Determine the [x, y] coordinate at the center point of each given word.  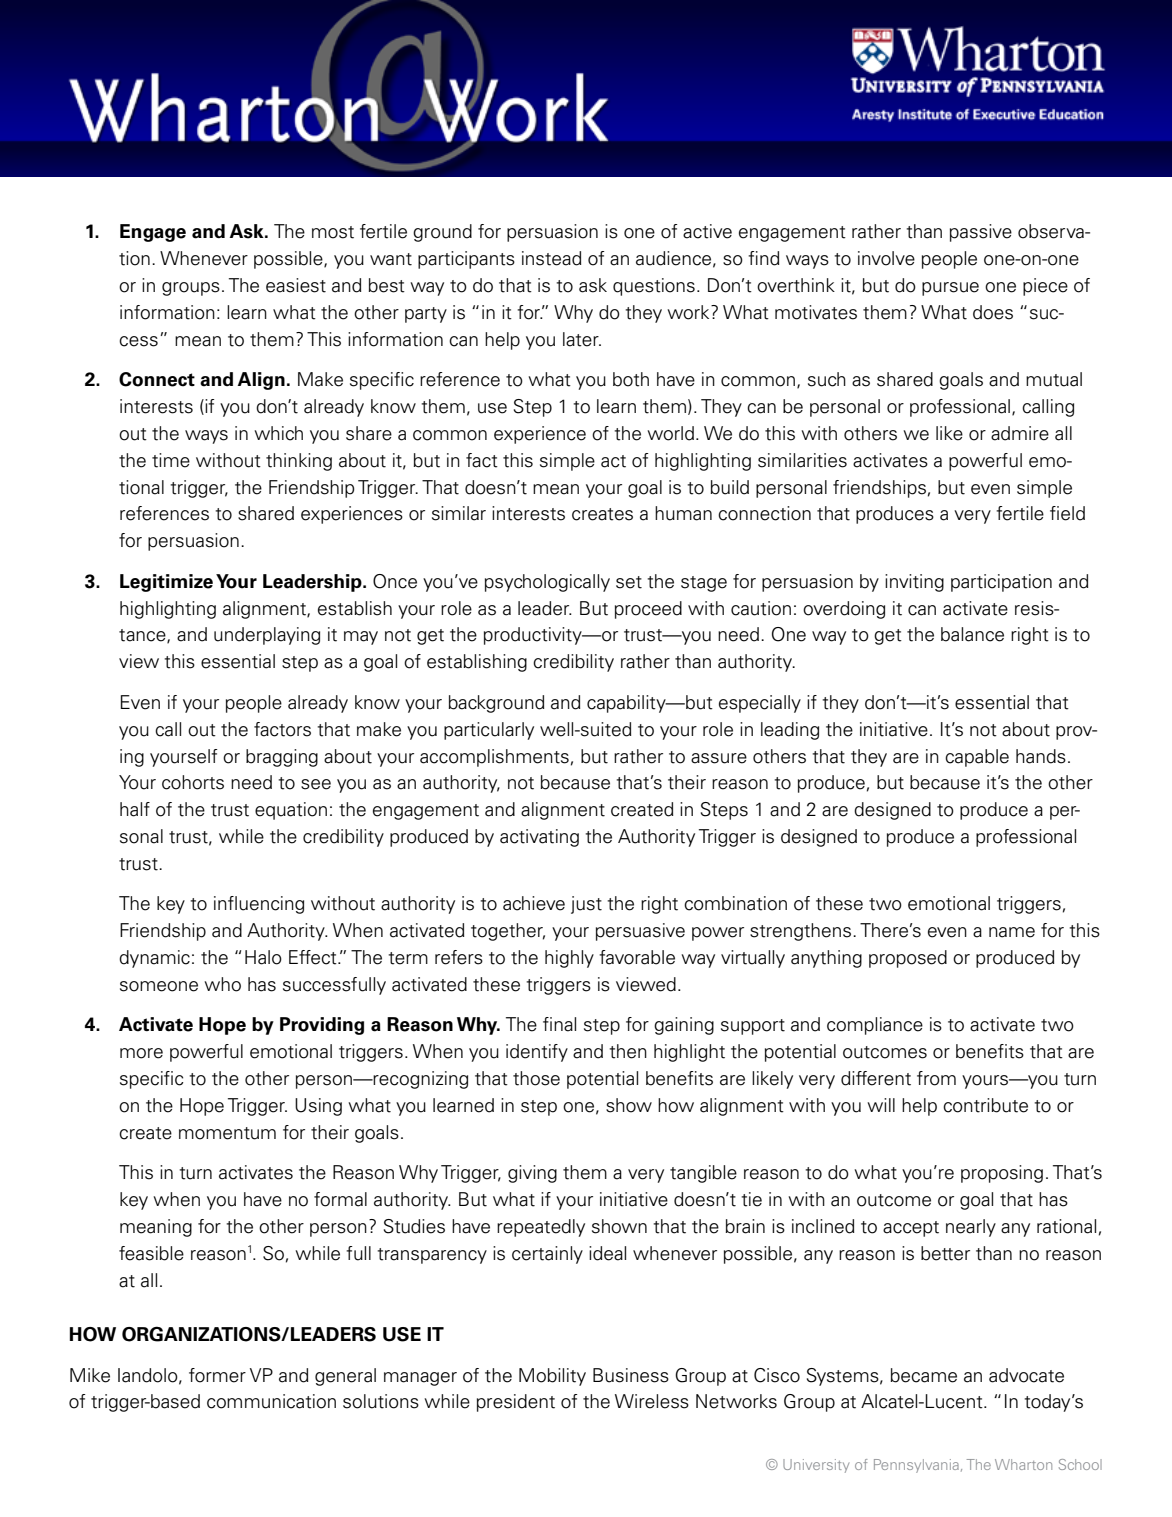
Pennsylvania [916, 1466]
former [217, 1375]
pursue [950, 289]
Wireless [652, 1401]
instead [551, 258]
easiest [296, 285]
